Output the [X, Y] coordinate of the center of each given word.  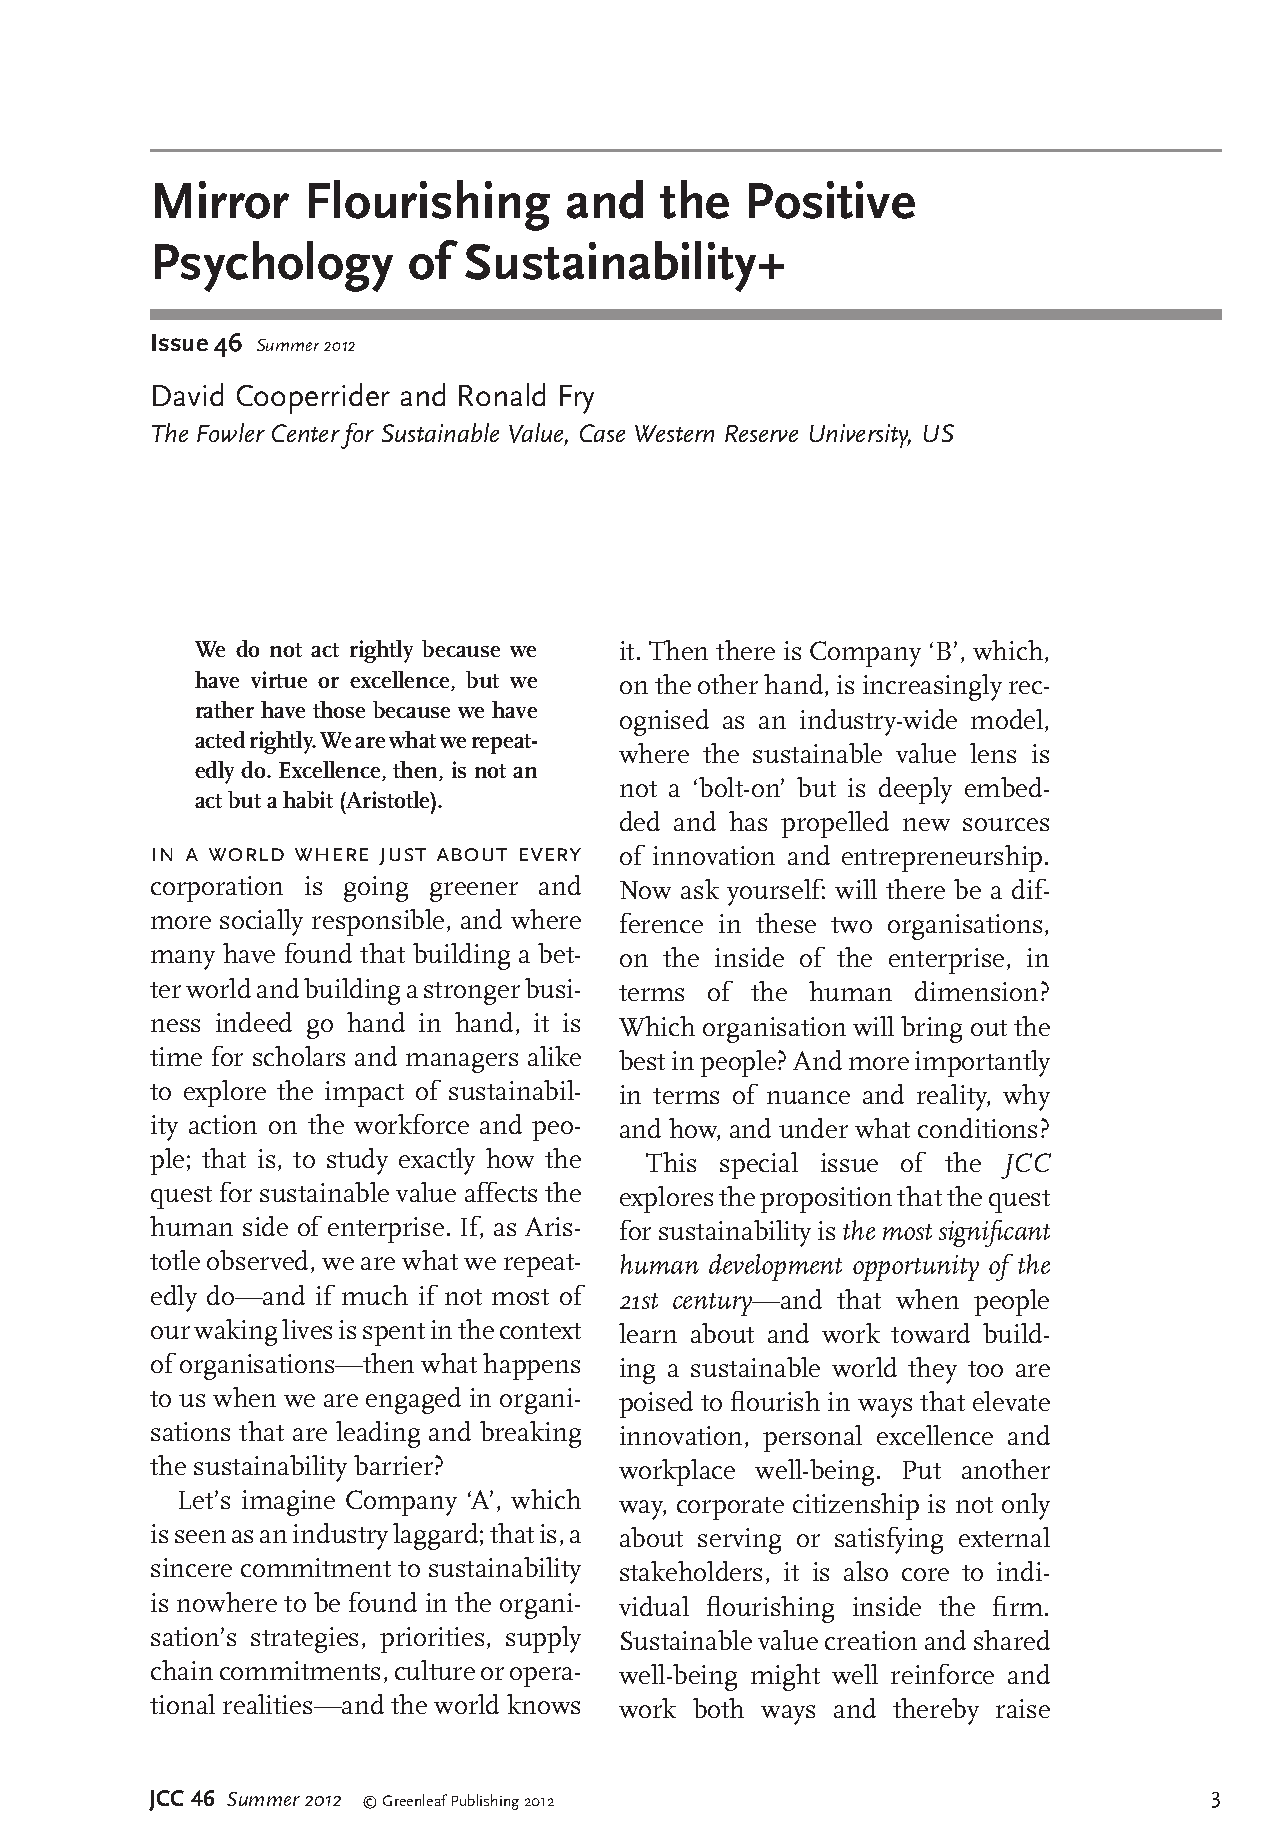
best [642, 1060]
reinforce [942, 1674]
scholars [299, 1056]
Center [306, 433]
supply [543, 1639]
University [860, 436]
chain [182, 1670]
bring [931, 1029]
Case [602, 433]
